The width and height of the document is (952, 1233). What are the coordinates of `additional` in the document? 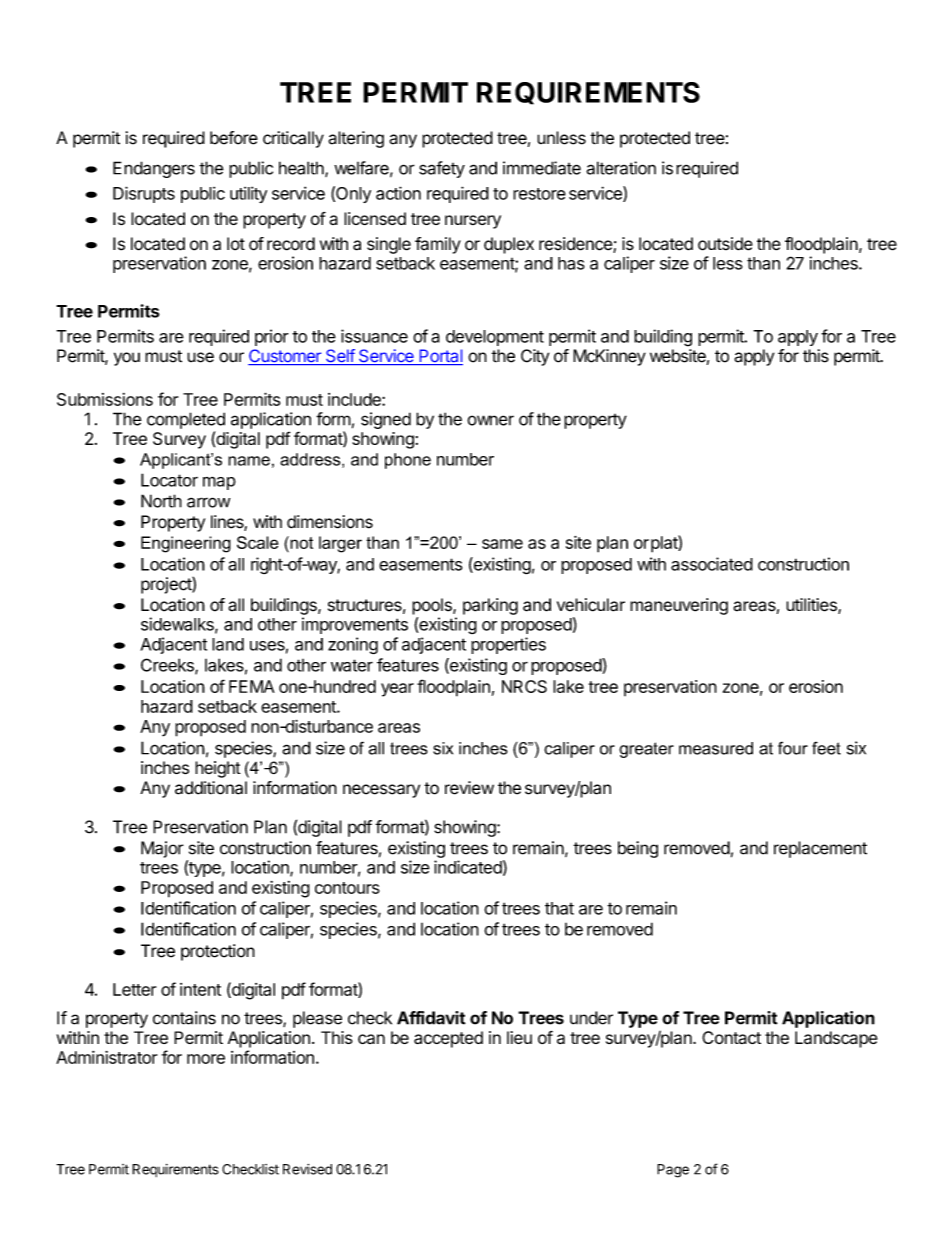 It's located at (211, 788).
